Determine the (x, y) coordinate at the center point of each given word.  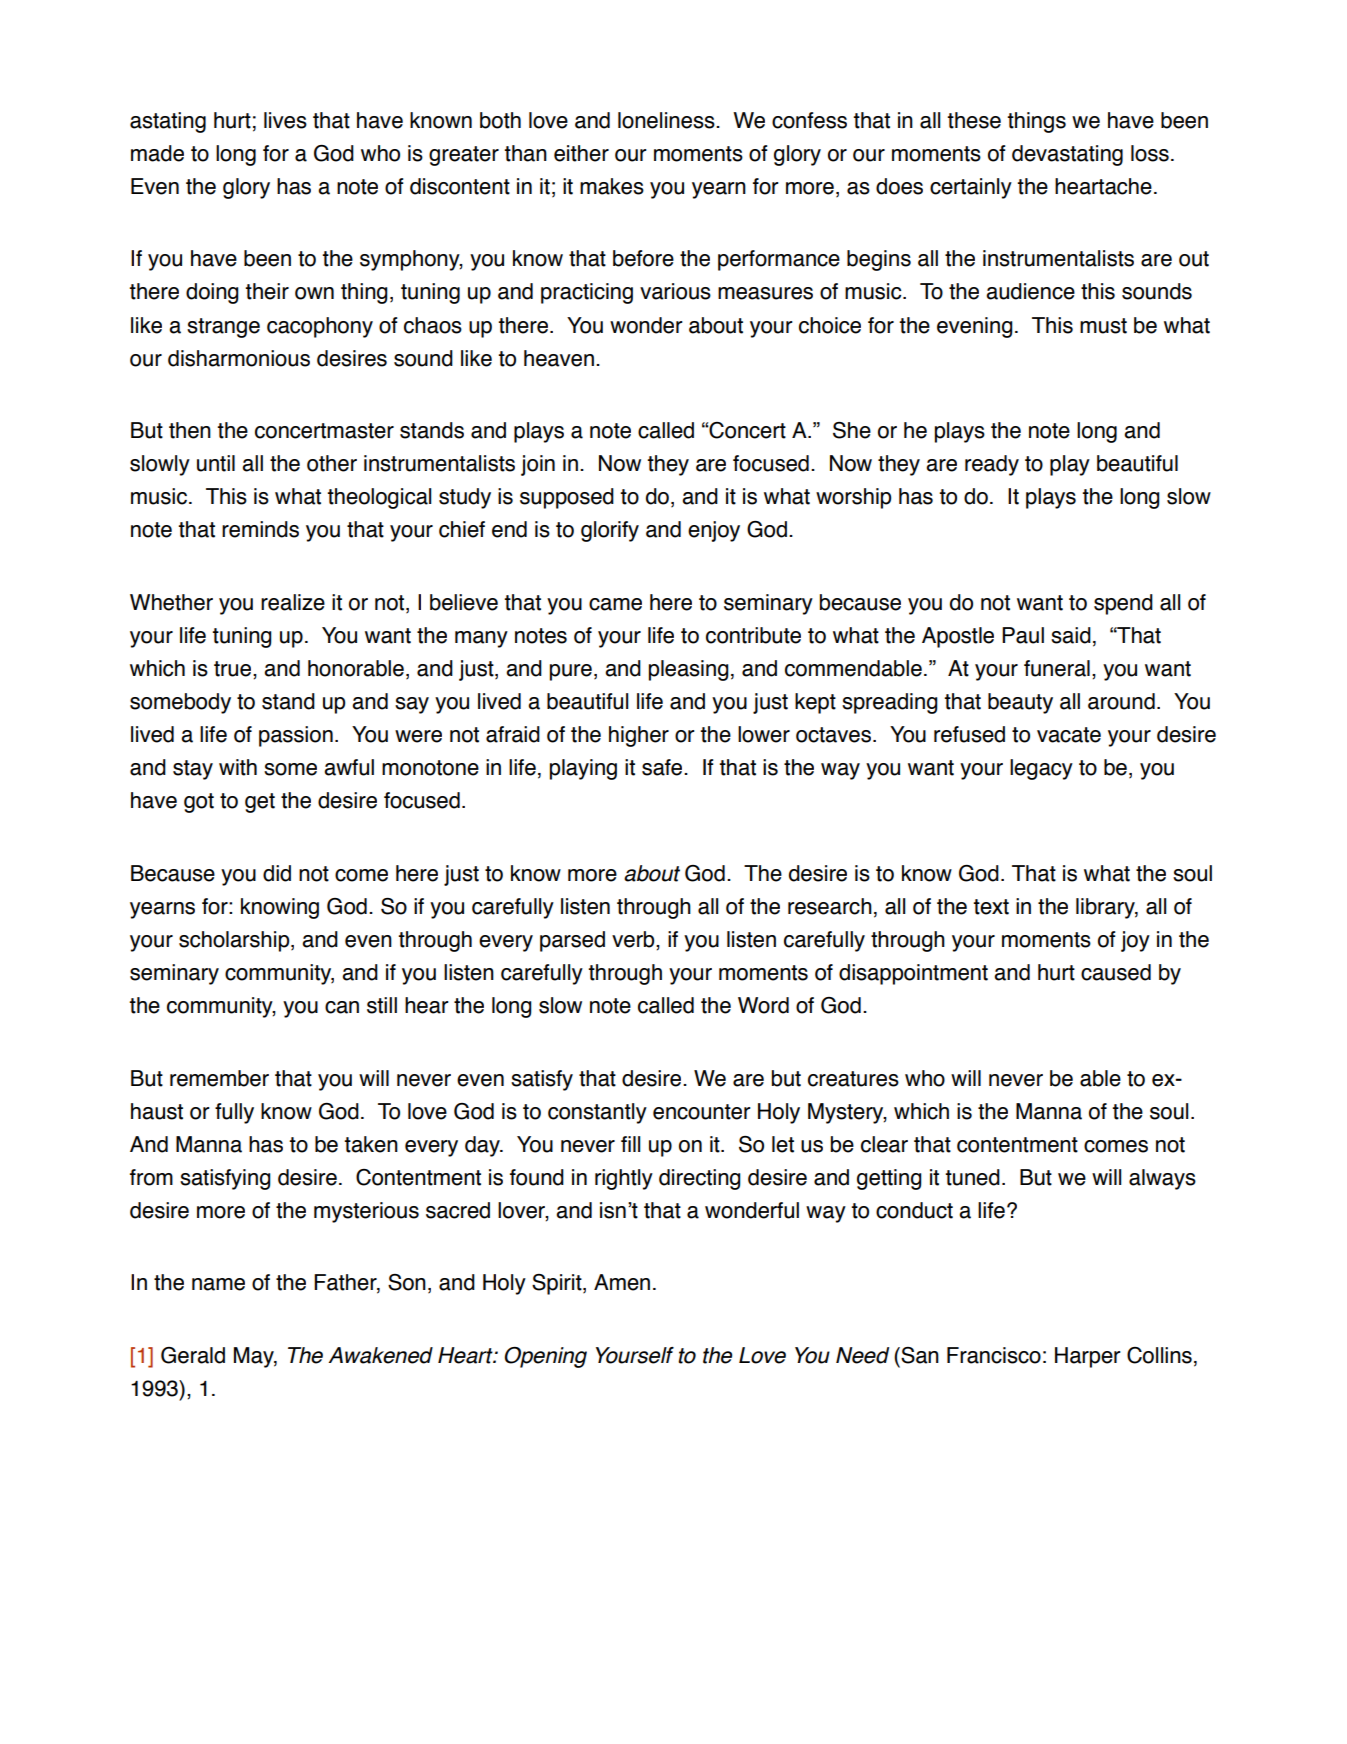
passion (296, 736)
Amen (622, 1282)
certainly (971, 188)
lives (285, 120)
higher (639, 736)
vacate (1069, 735)
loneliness (667, 120)
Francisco (994, 1355)
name (218, 1284)
